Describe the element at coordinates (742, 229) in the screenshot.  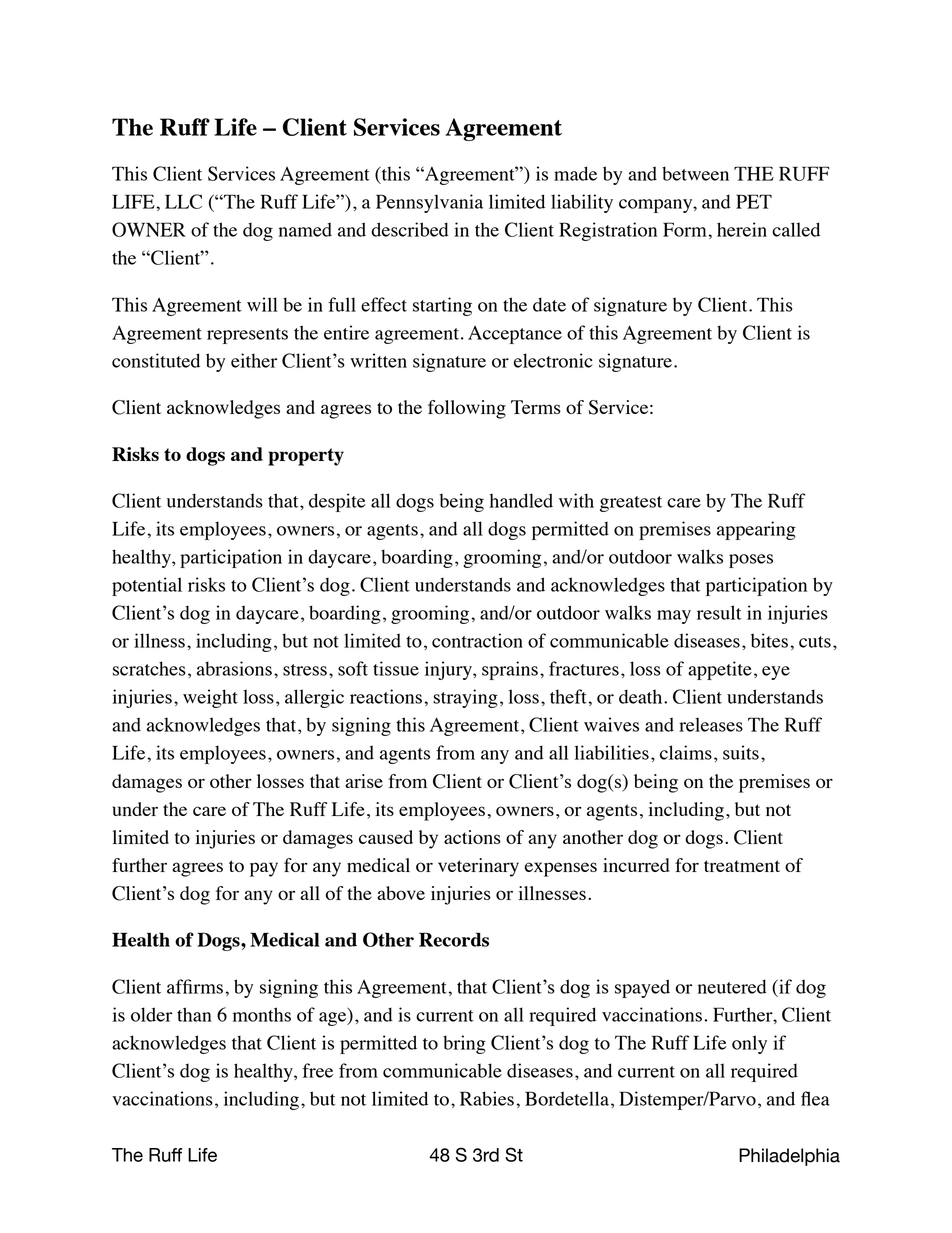
I see `herein` at that location.
